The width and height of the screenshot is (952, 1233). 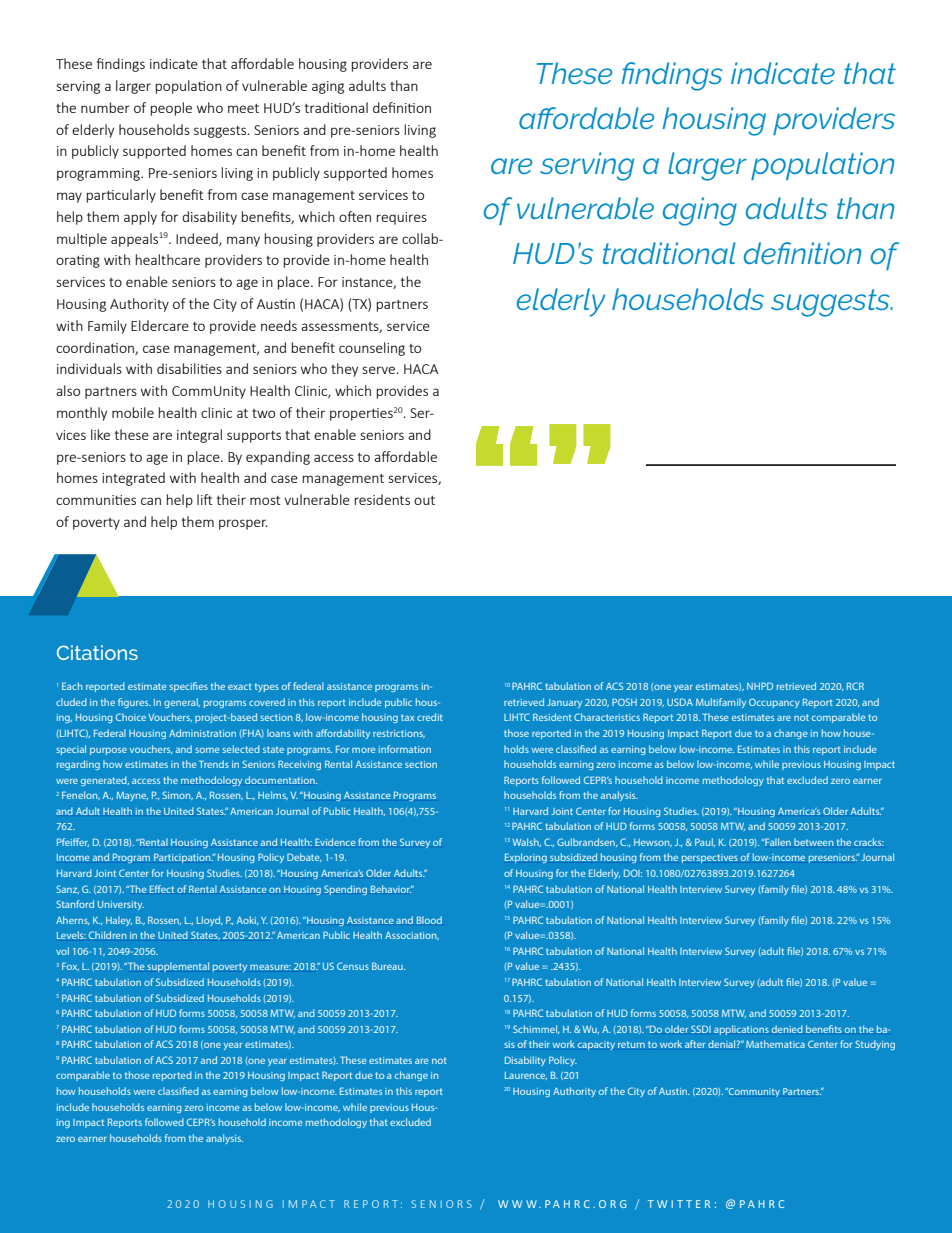 What do you see at coordinates (401, 218) in the screenshot?
I see `requires` at bounding box center [401, 218].
